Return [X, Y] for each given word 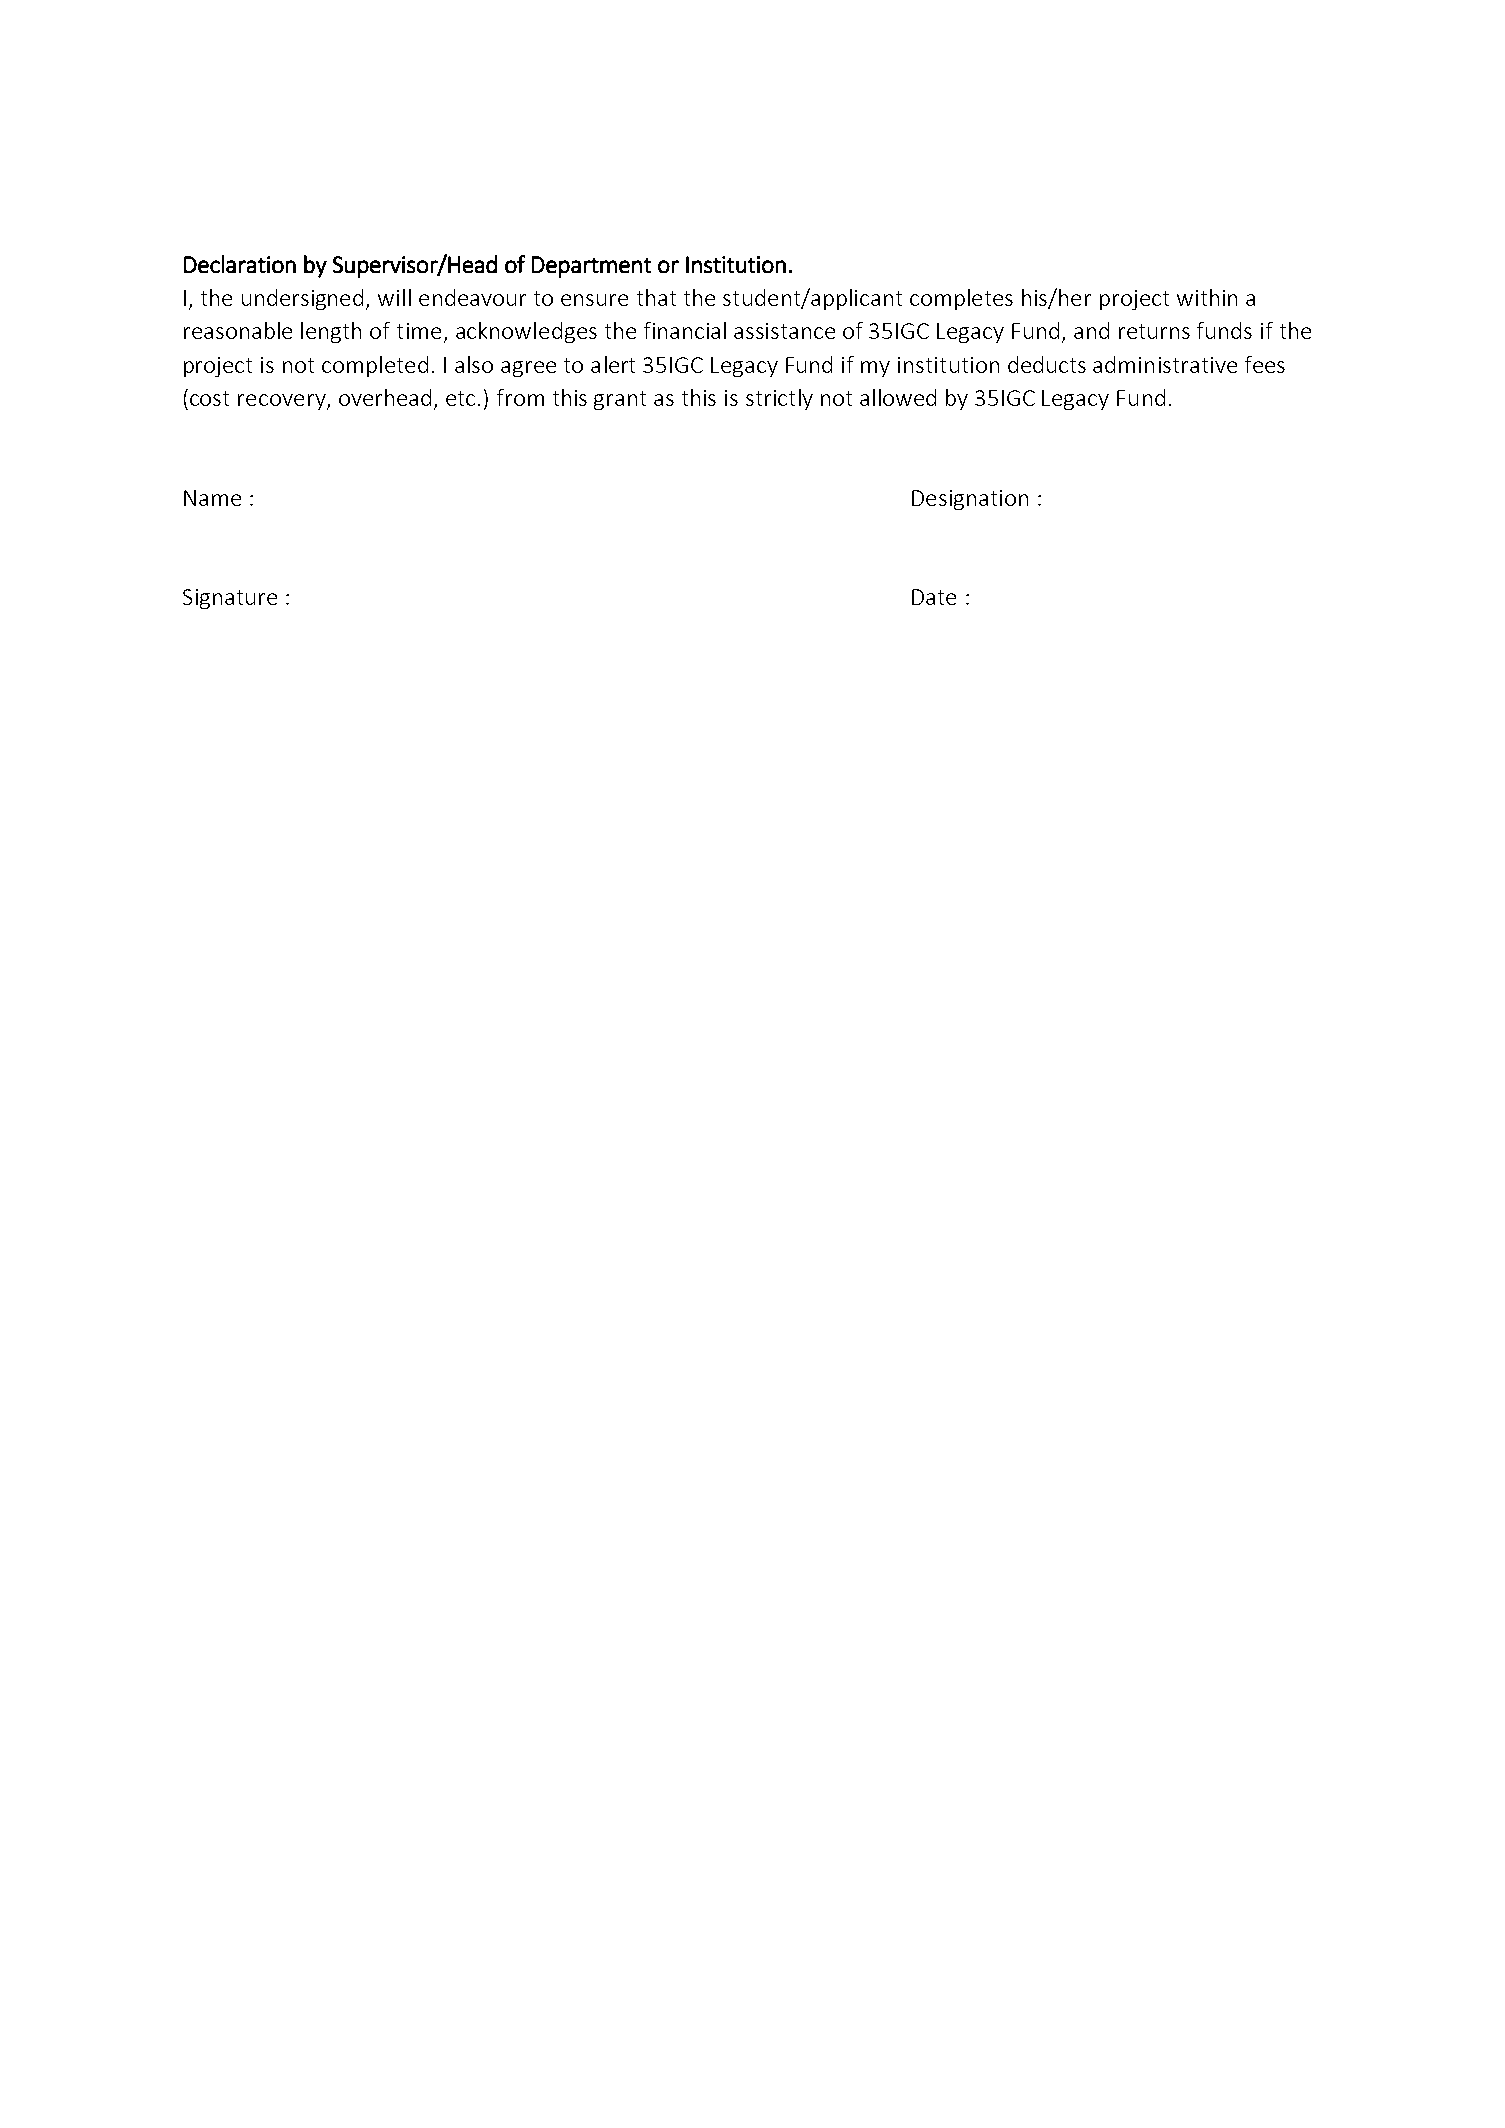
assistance [784, 331]
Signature [230, 599]
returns [1154, 331]
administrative [1165, 364]
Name [212, 498]
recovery [283, 402]
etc [462, 398]
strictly [779, 399]
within [1207, 297]
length [331, 332]
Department [591, 267]
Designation [970, 500]
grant [620, 400]
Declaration [240, 264]
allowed [898, 397]
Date [934, 597]
